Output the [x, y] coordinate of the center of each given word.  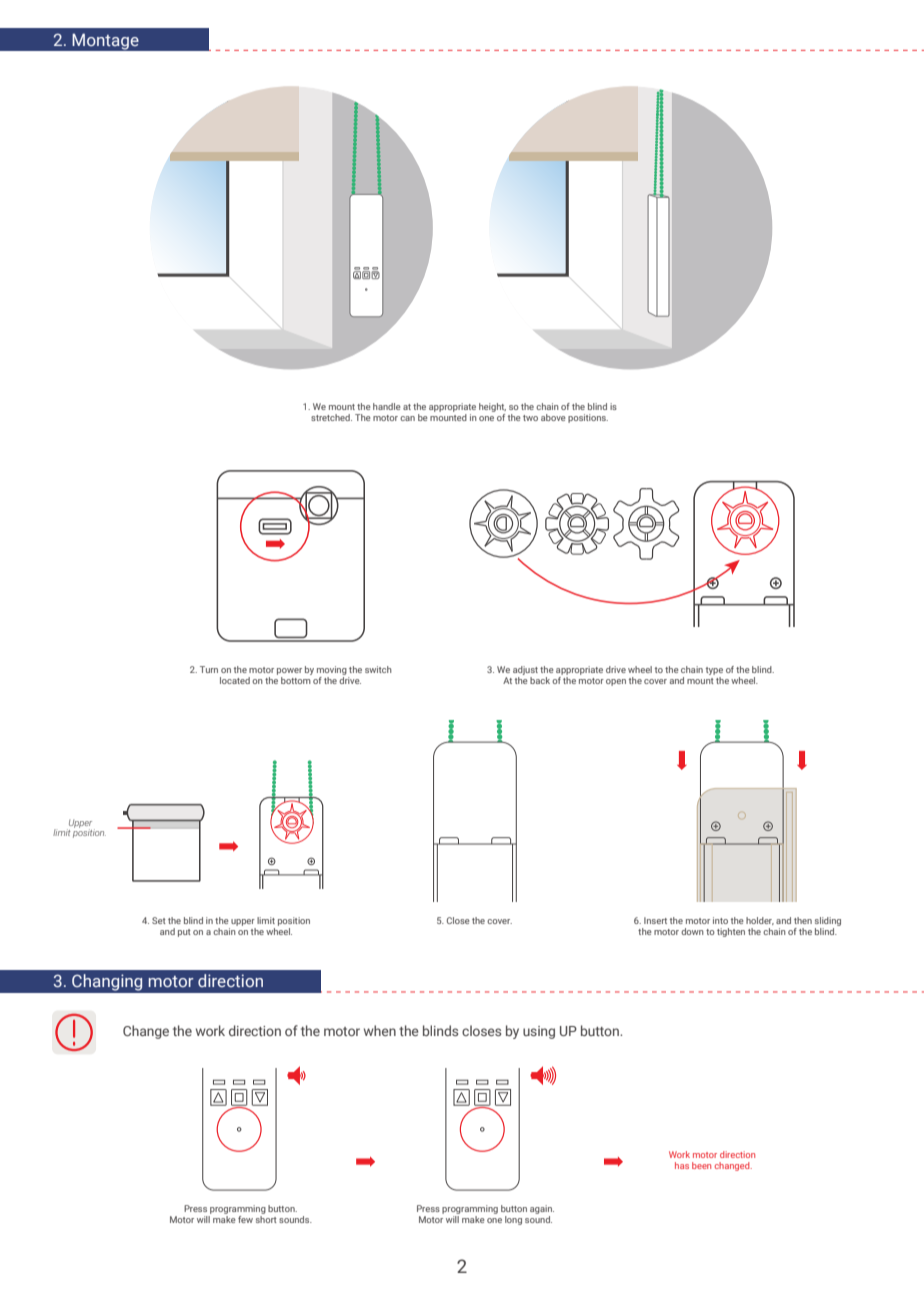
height [492, 407]
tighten [731, 932]
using [539, 1032]
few [245, 1219]
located [235, 680]
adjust [525, 672]
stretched [331, 417]
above [553, 417]
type [714, 672]
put [184, 933]
